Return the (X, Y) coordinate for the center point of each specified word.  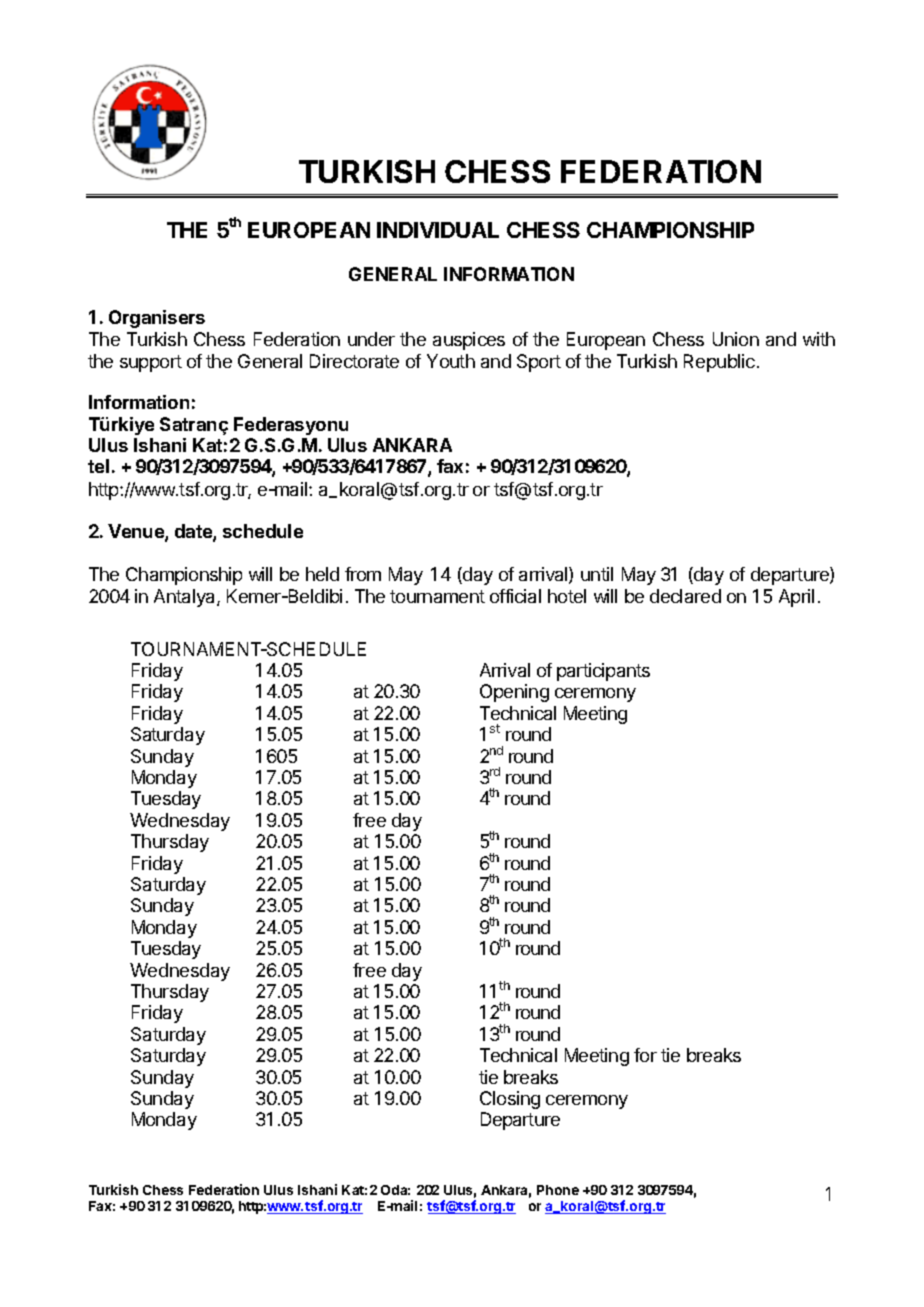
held (322, 574)
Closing (510, 1100)
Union (736, 339)
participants (603, 672)
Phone (558, 1190)
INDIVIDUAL (438, 230)
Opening (514, 693)
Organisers (157, 319)
